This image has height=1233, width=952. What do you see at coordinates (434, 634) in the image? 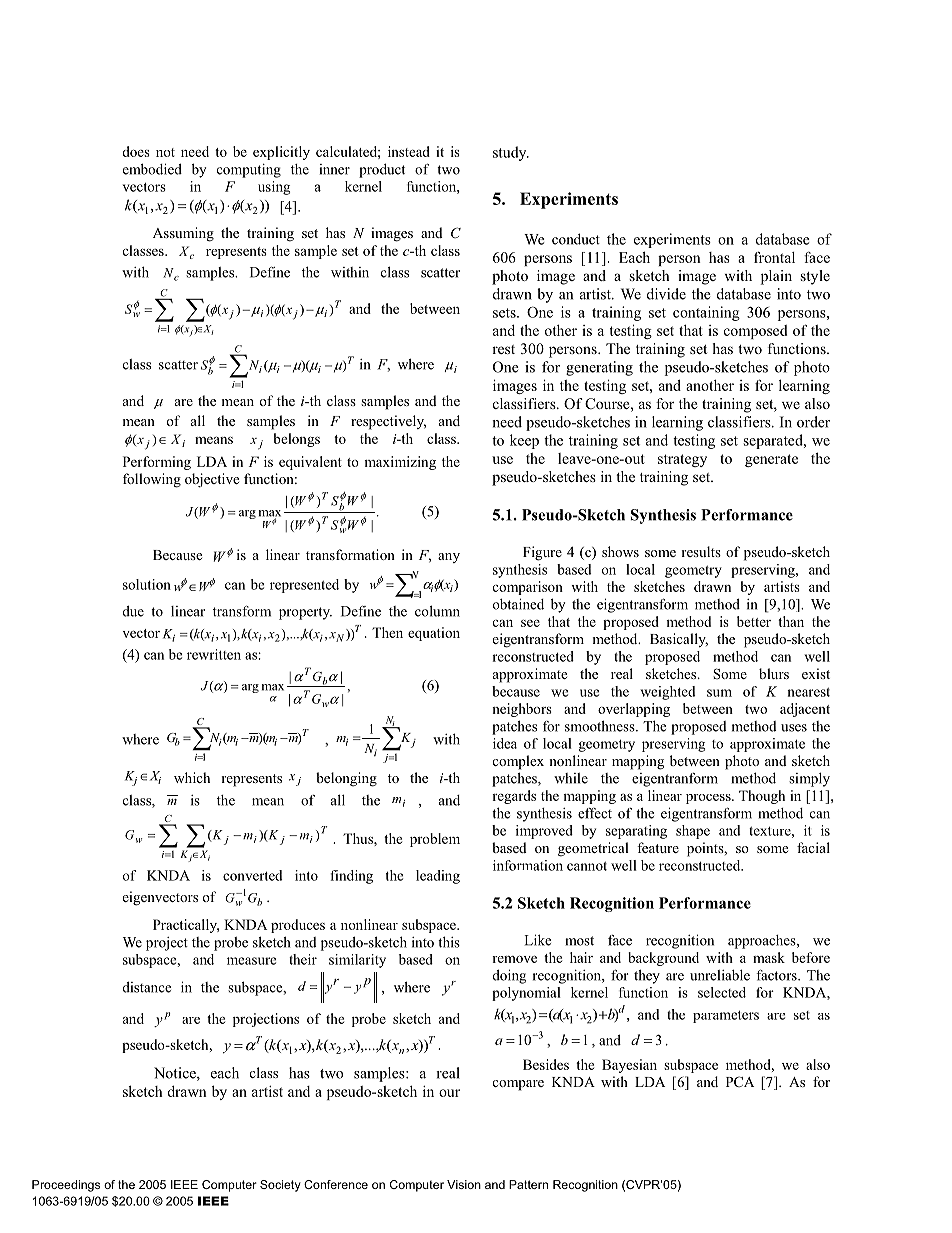
I see `equation` at bounding box center [434, 634].
